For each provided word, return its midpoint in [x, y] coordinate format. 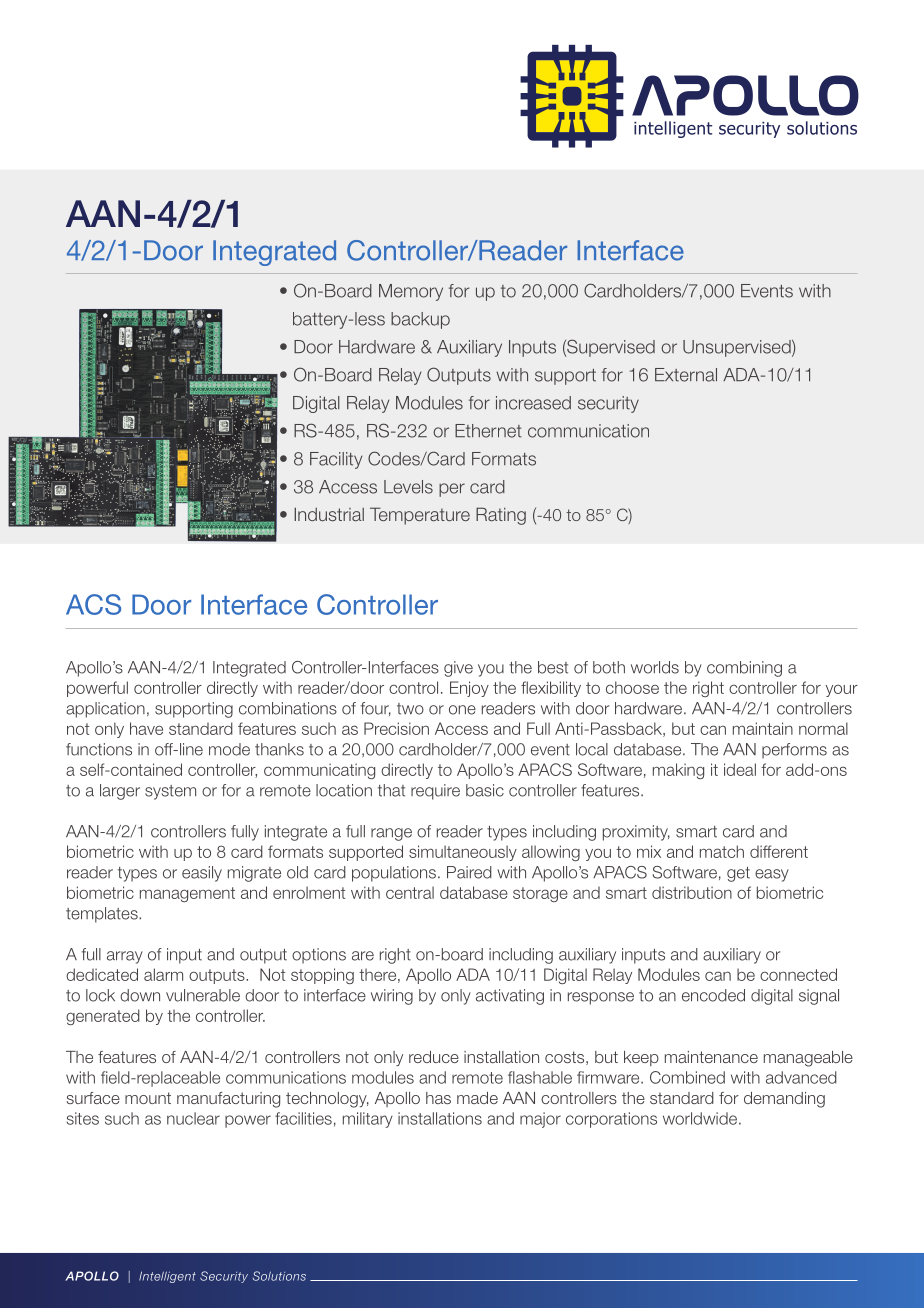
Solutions [279, 1276]
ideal [740, 769]
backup [420, 320]
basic [485, 790]
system [170, 792]
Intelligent [167, 1277]
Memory [411, 292]
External [686, 375]
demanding [784, 1100]
